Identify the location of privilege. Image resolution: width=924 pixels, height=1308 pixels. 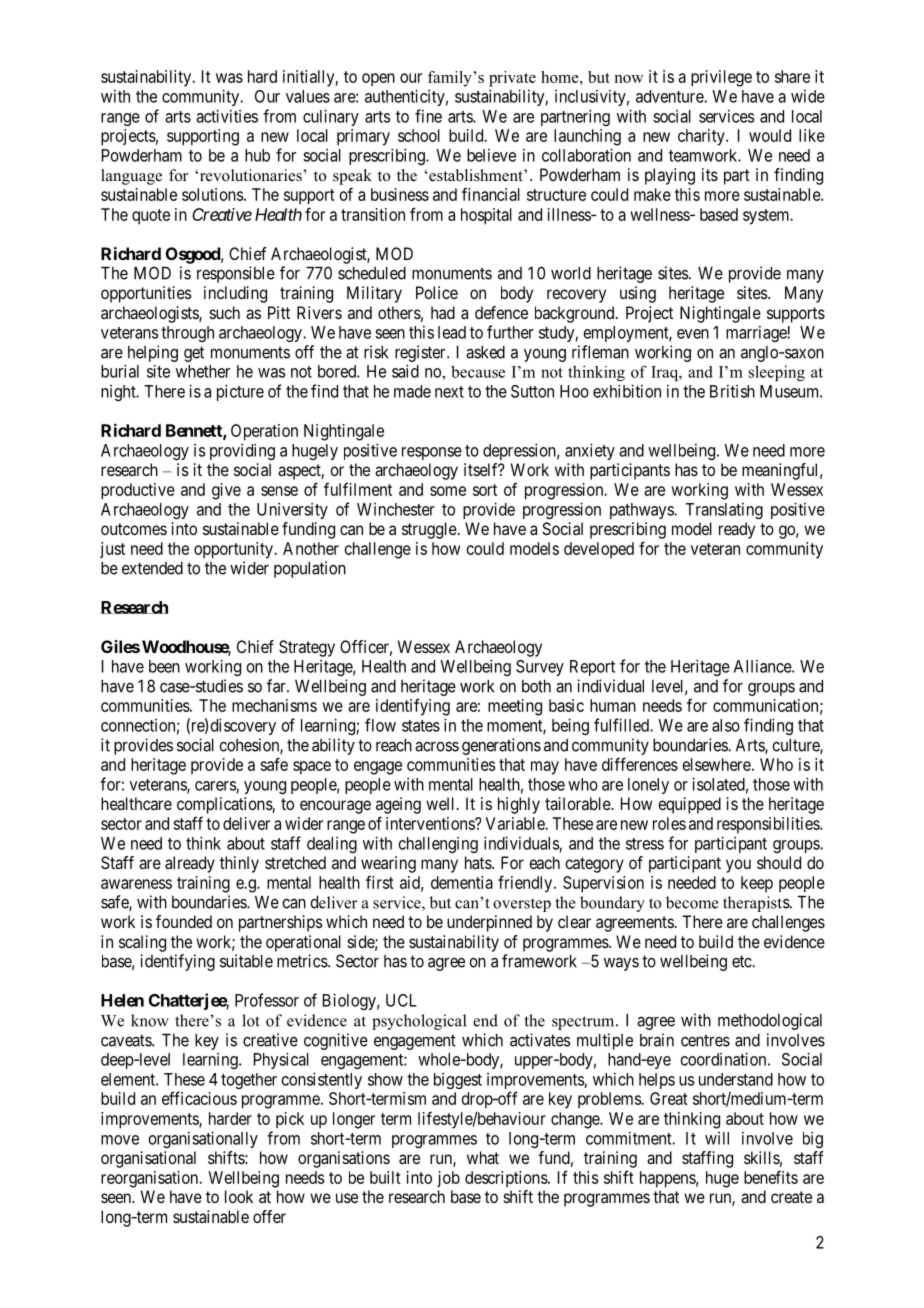
(721, 78).
